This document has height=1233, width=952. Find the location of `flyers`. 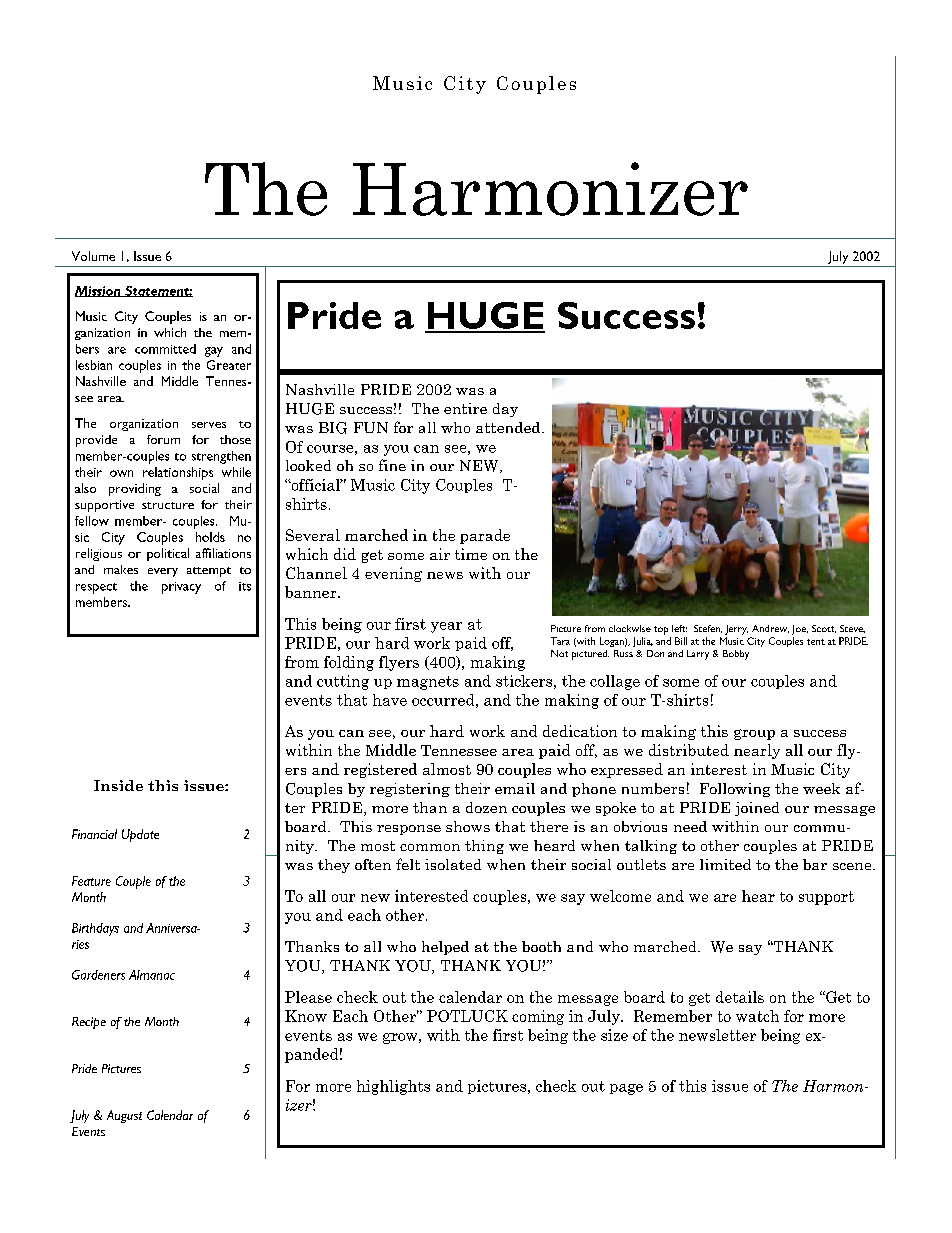

flyers is located at coordinates (399, 663).
